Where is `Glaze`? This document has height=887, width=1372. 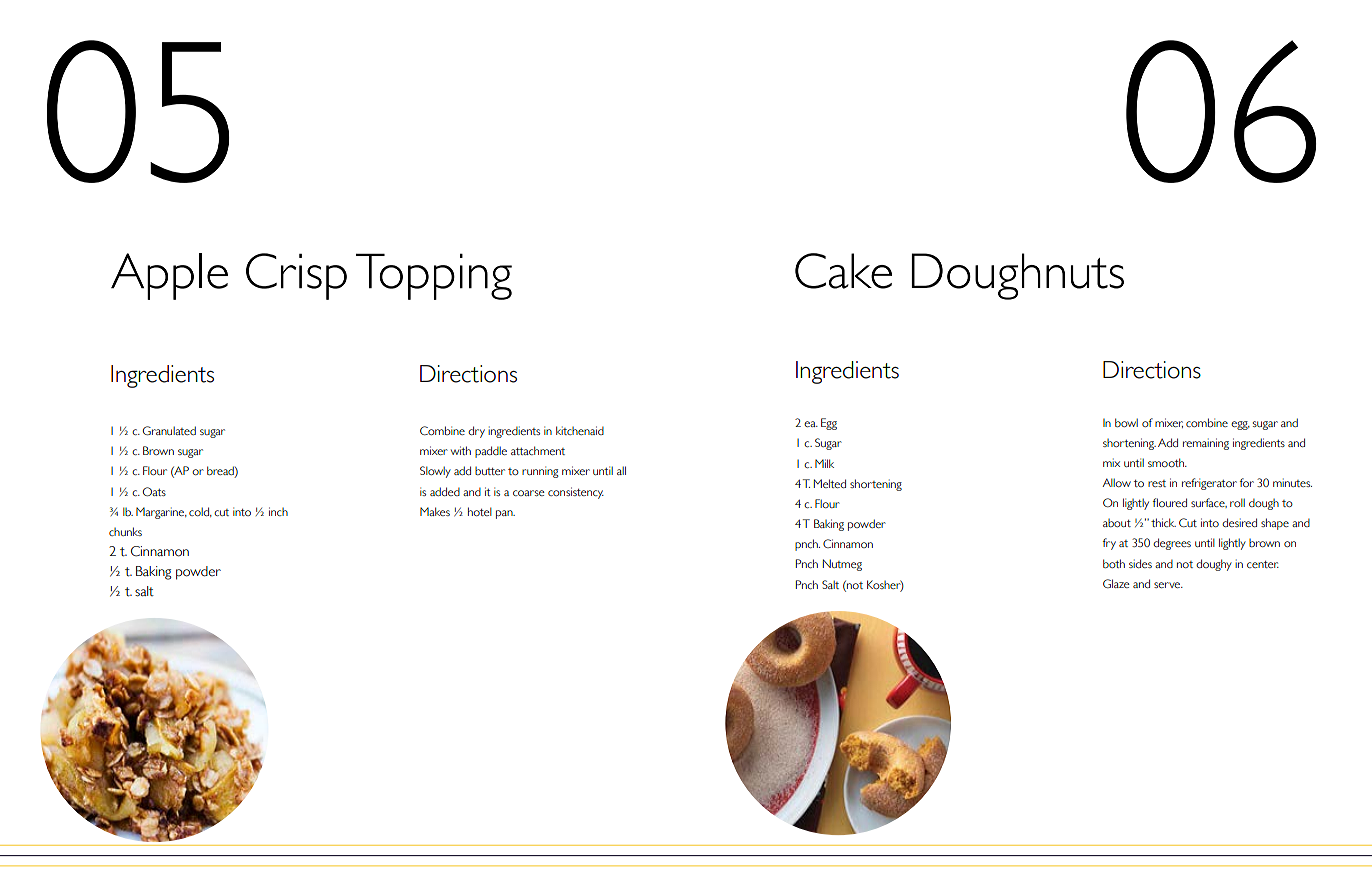
Glaze is located at coordinates (1116, 583).
